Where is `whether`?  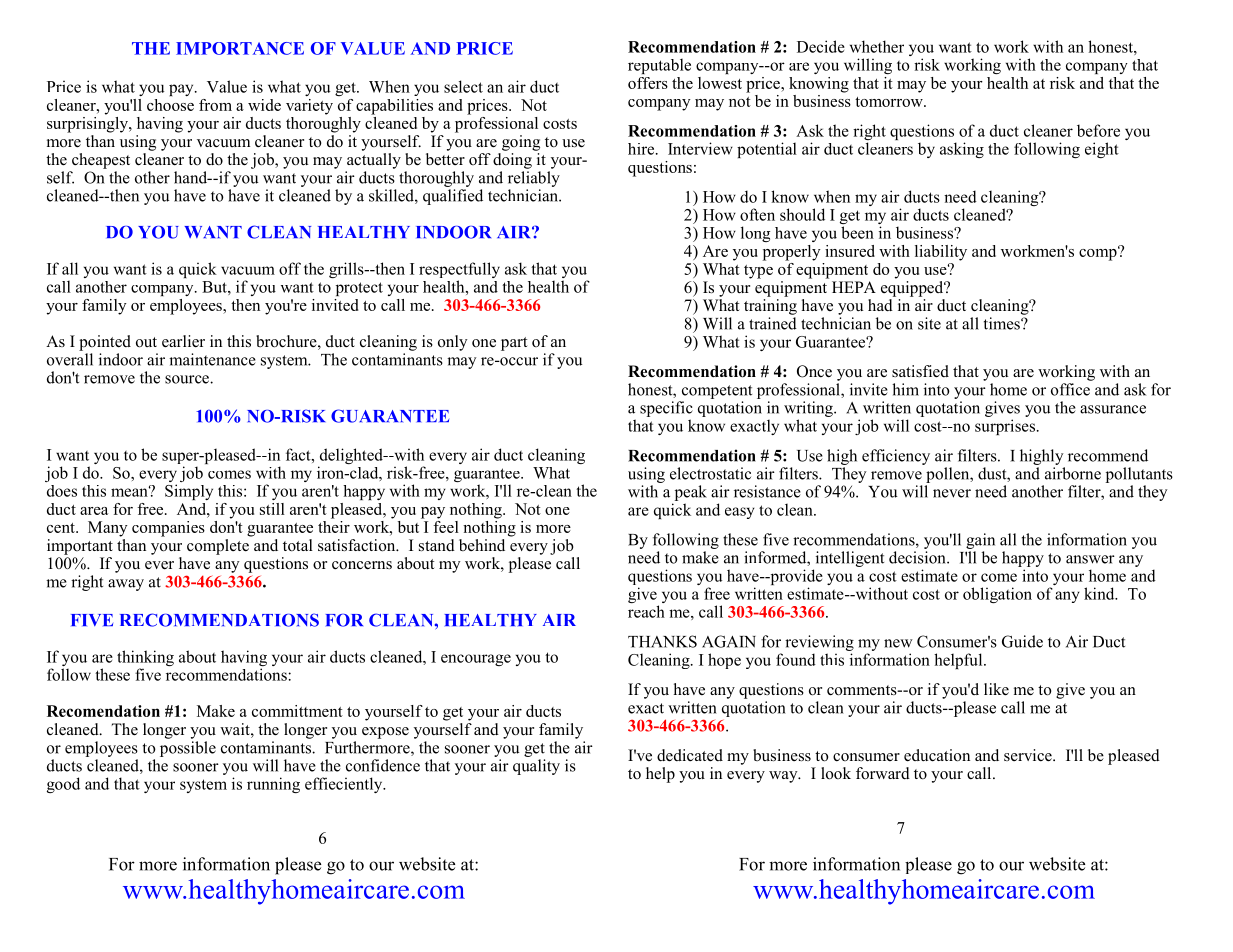
whether is located at coordinates (877, 46).
